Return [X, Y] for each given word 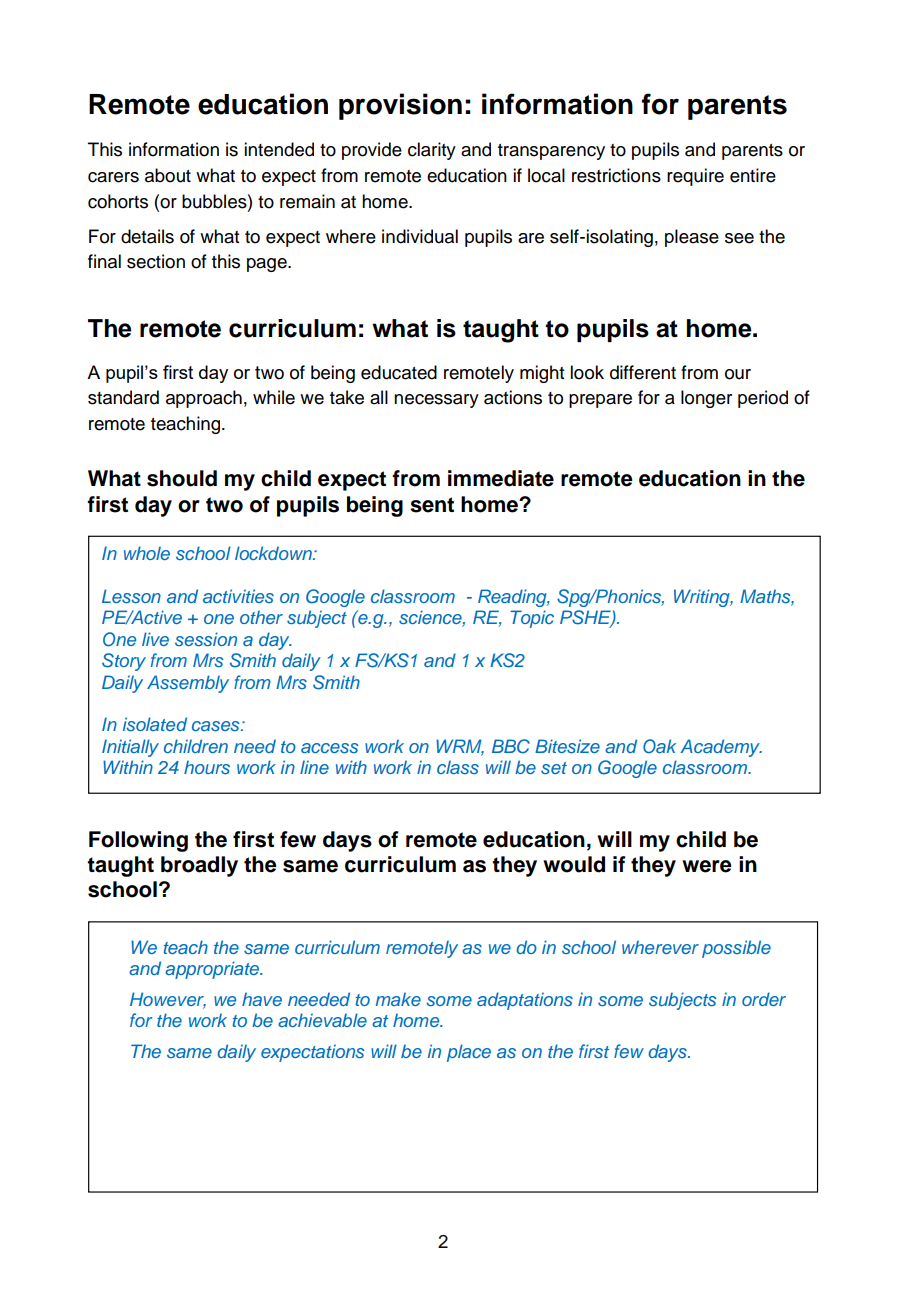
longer [706, 399]
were [707, 866]
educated [399, 372]
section [156, 261]
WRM [460, 747]
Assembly [188, 684]
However [168, 1000]
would [574, 864]
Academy [721, 748]
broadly [199, 866]
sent [432, 505]
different [643, 372]
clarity [432, 151]
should [182, 478]
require [695, 177]
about [168, 175]
